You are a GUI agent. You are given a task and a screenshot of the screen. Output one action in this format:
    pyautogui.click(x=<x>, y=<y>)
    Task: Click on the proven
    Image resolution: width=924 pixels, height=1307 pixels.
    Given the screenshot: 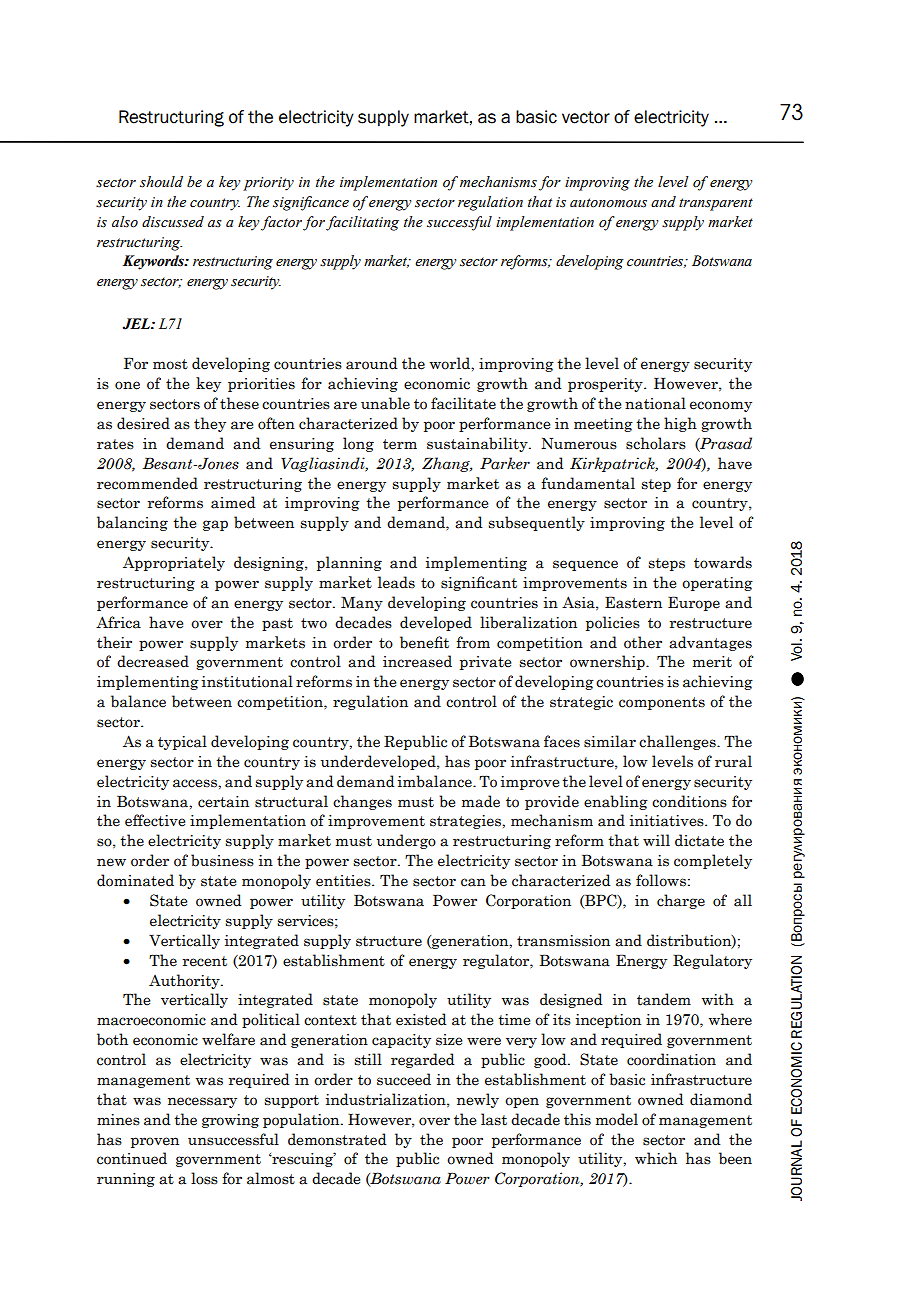 What is the action you would take?
    pyautogui.click(x=155, y=1142)
